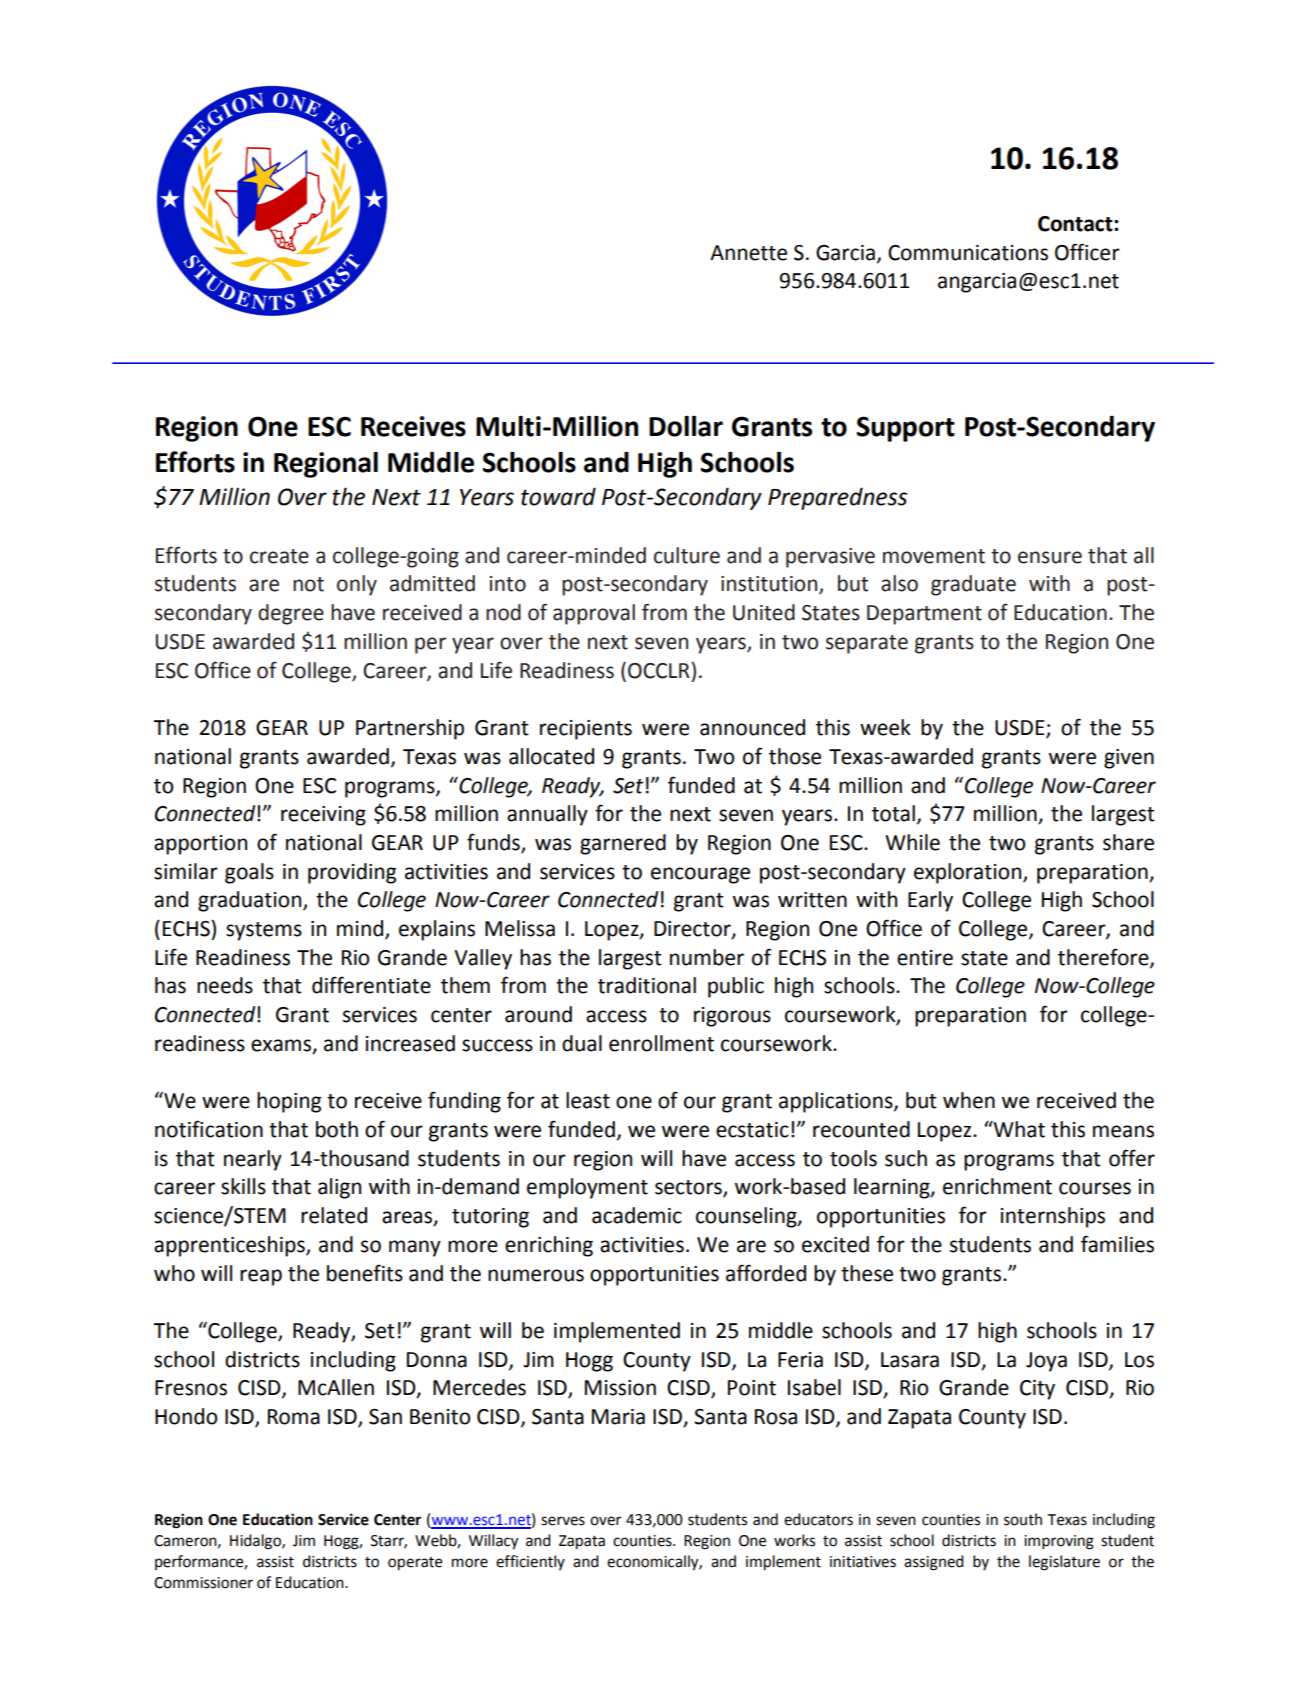  What do you see at coordinates (415, 1564) in the image?
I see `operate` at bounding box center [415, 1564].
